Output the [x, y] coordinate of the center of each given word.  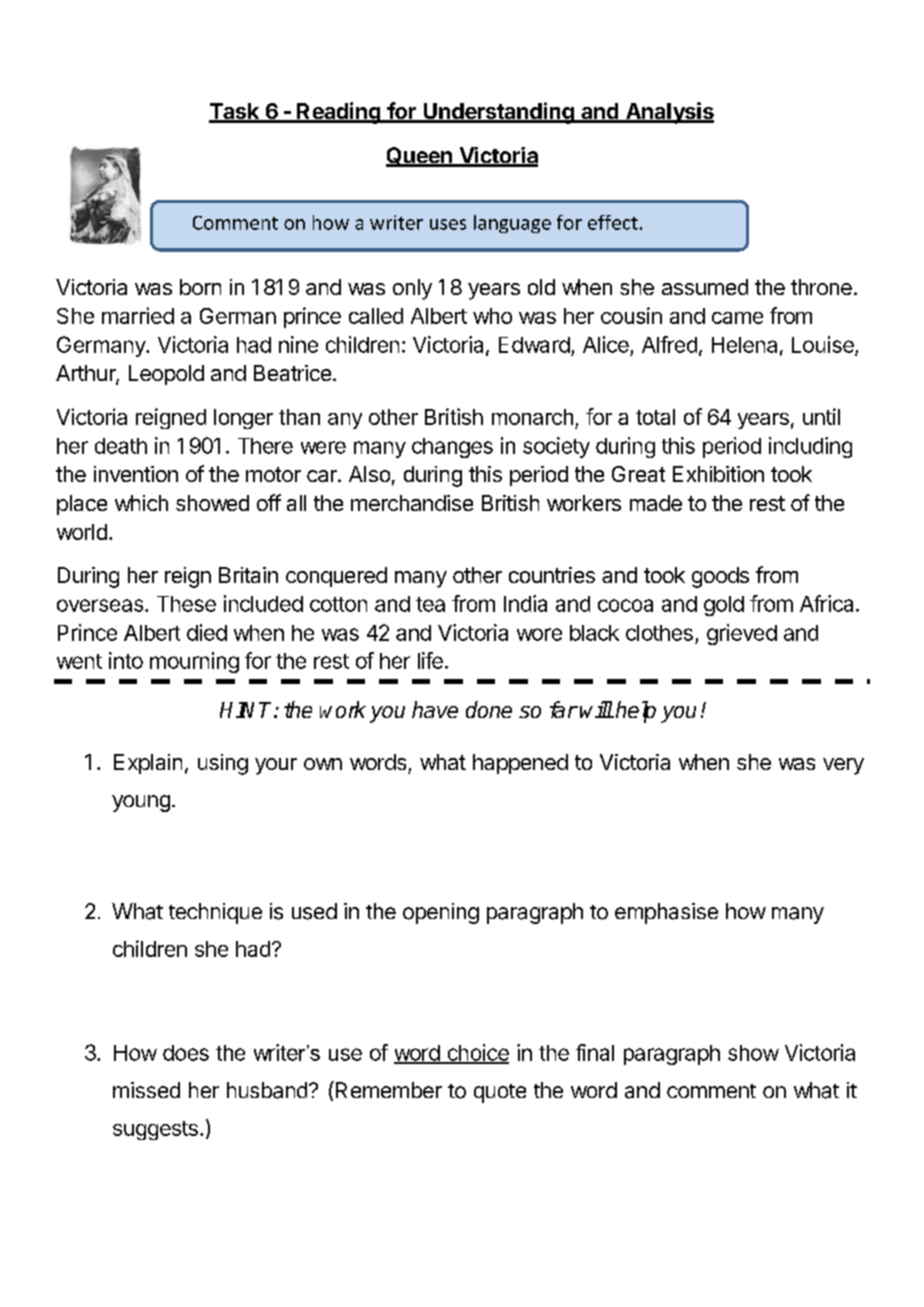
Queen [420, 157]
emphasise [666, 913]
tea [430, 604]
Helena [744, 345]
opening [441, 913]
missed [146, 1090]
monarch [532, 417]
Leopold [166, 375]
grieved [742, 634]
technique [215, 913]
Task [235, 112]
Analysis [669, 113]
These [186, 604]
